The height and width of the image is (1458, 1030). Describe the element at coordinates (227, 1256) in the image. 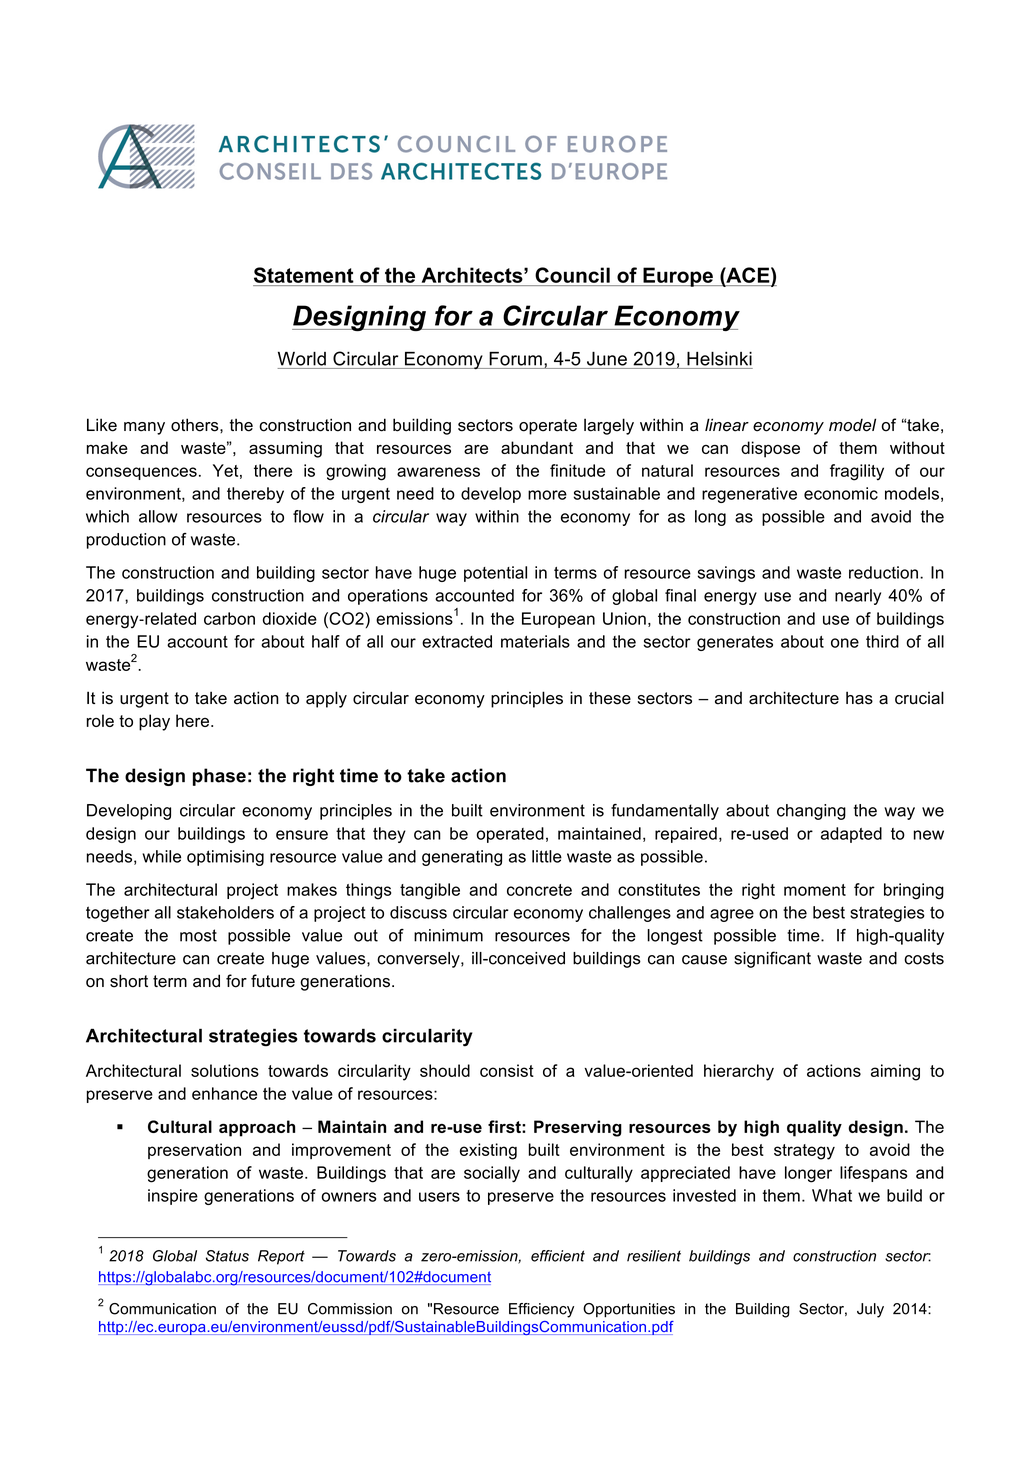

I see `Status` at that location.
